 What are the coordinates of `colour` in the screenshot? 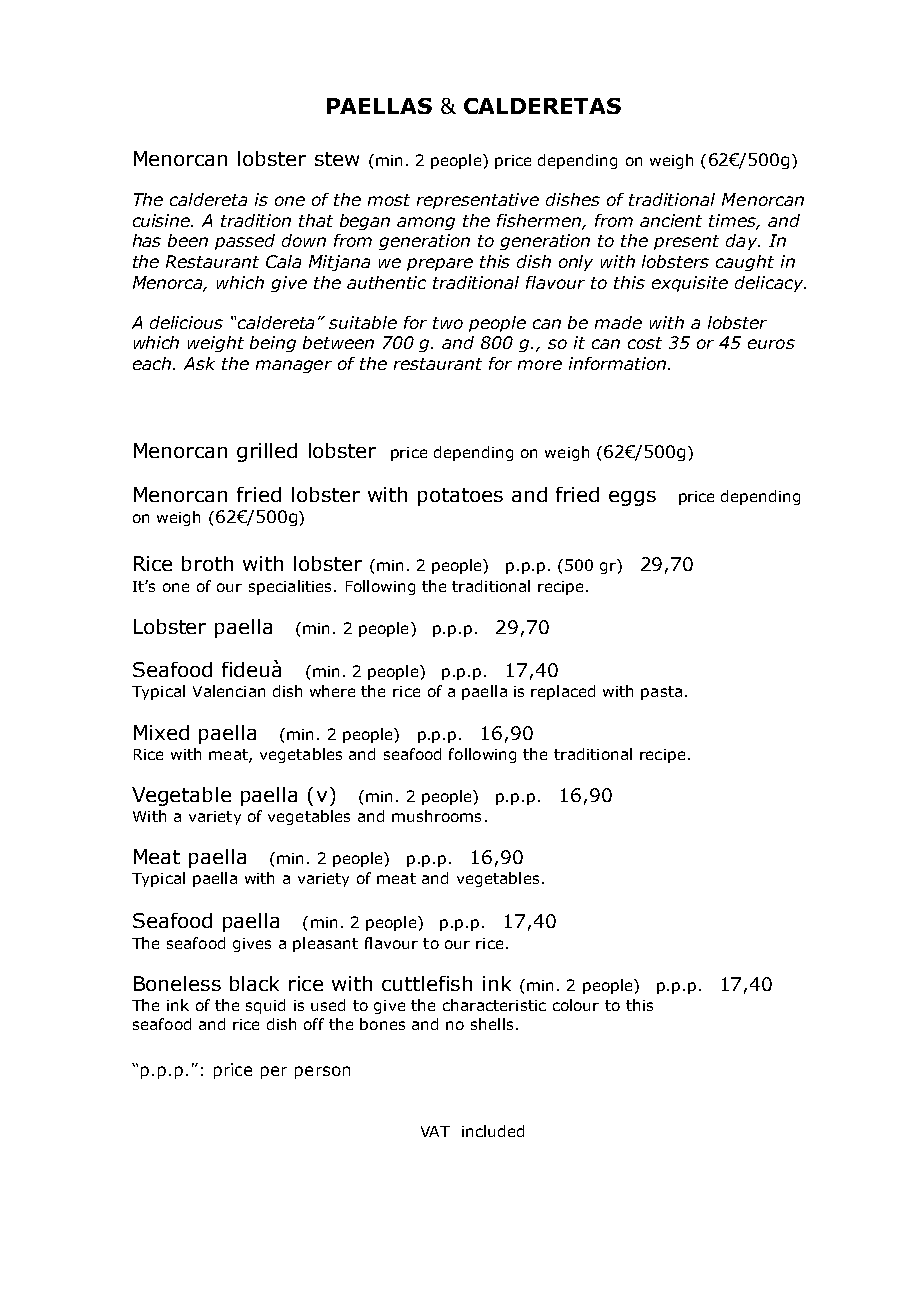 It's located at (576, 1005).
